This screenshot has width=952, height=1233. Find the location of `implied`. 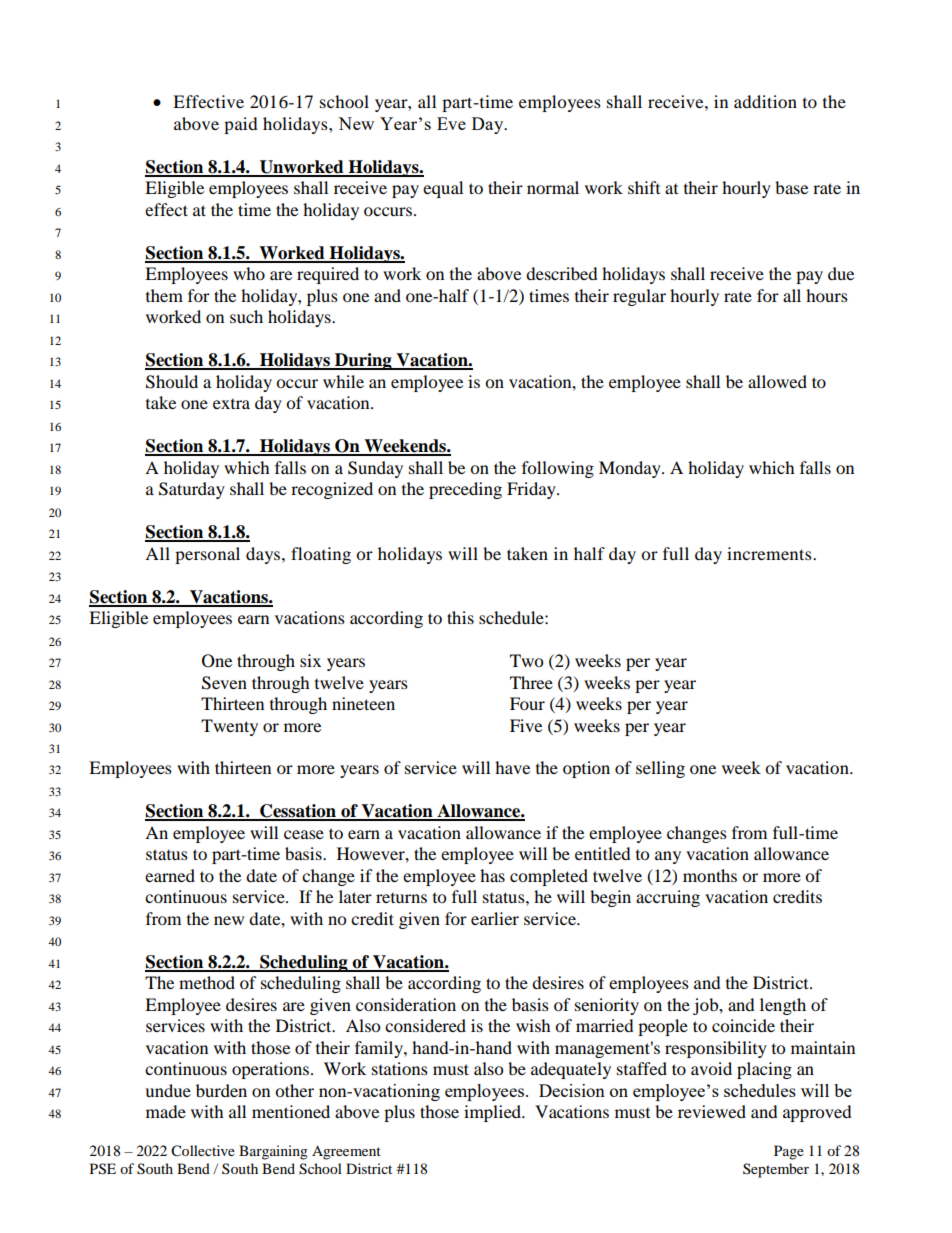

implied is located at coordinates (494, 1113).
